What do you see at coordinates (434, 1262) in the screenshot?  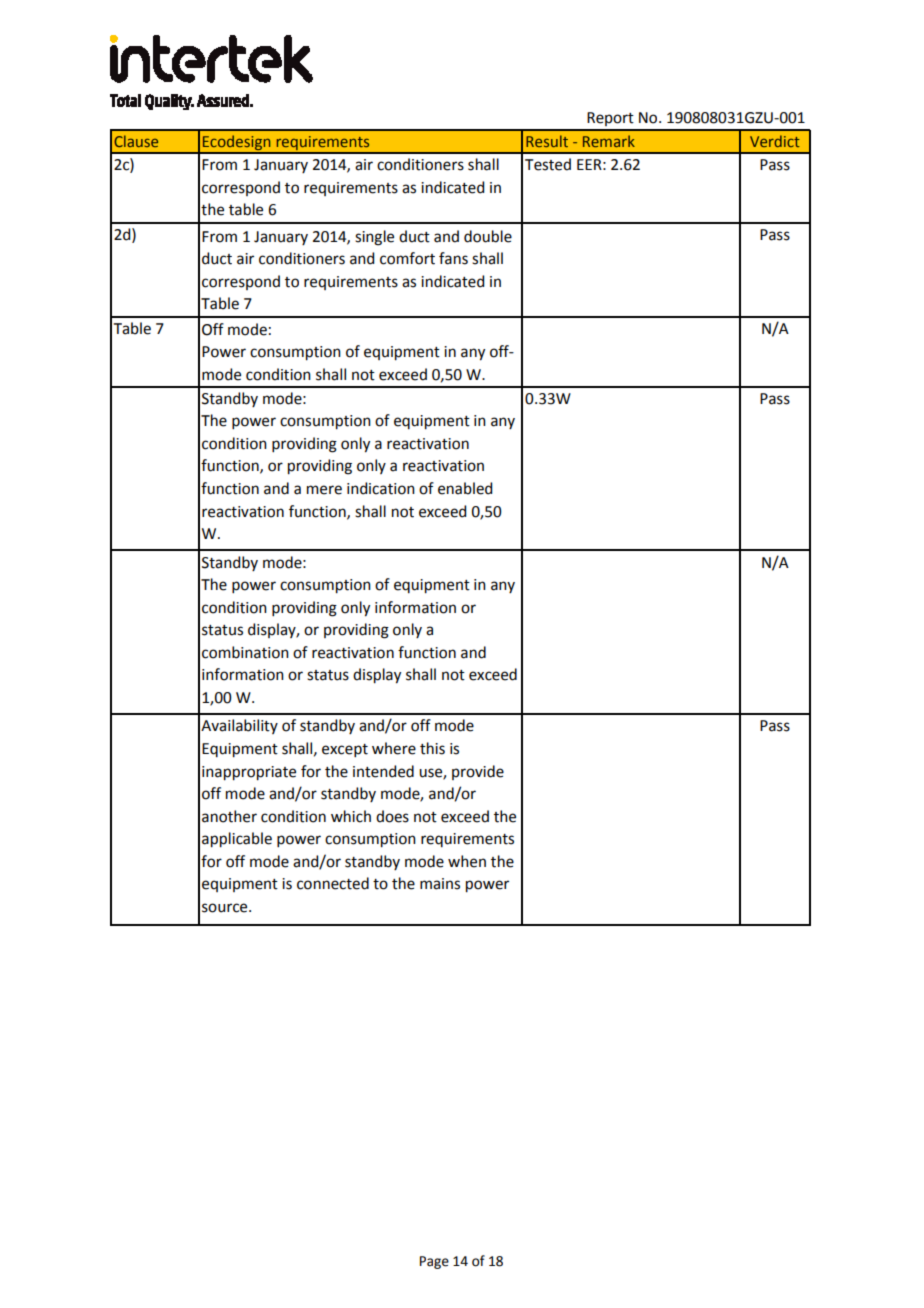 I see `Page` at bounding box center [434, 1262].
